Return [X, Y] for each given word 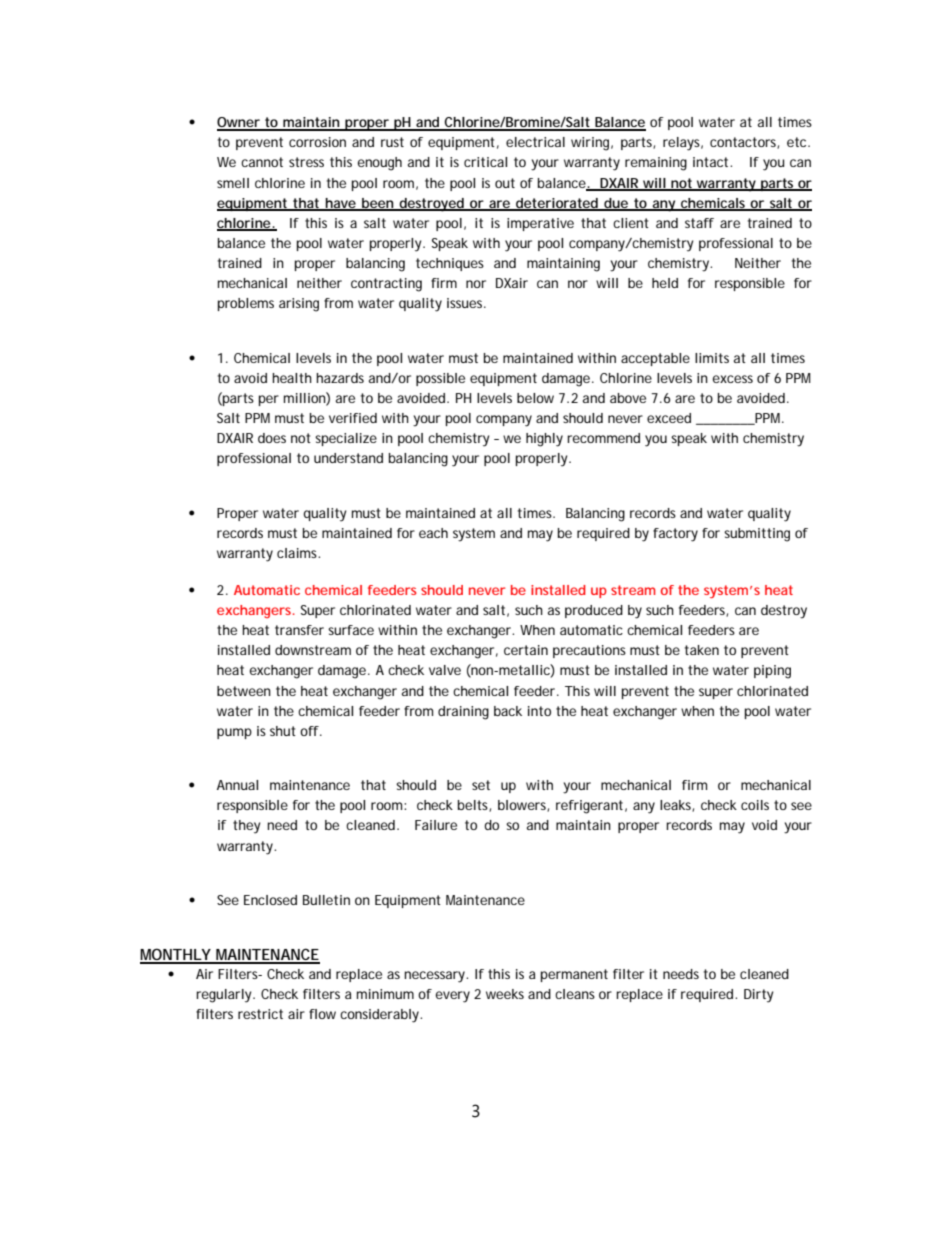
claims [298, 553]
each [433, 533]
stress [306, 162]
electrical [535, 142]
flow [322, 1014]
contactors [744, 143]
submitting [757, 535]
